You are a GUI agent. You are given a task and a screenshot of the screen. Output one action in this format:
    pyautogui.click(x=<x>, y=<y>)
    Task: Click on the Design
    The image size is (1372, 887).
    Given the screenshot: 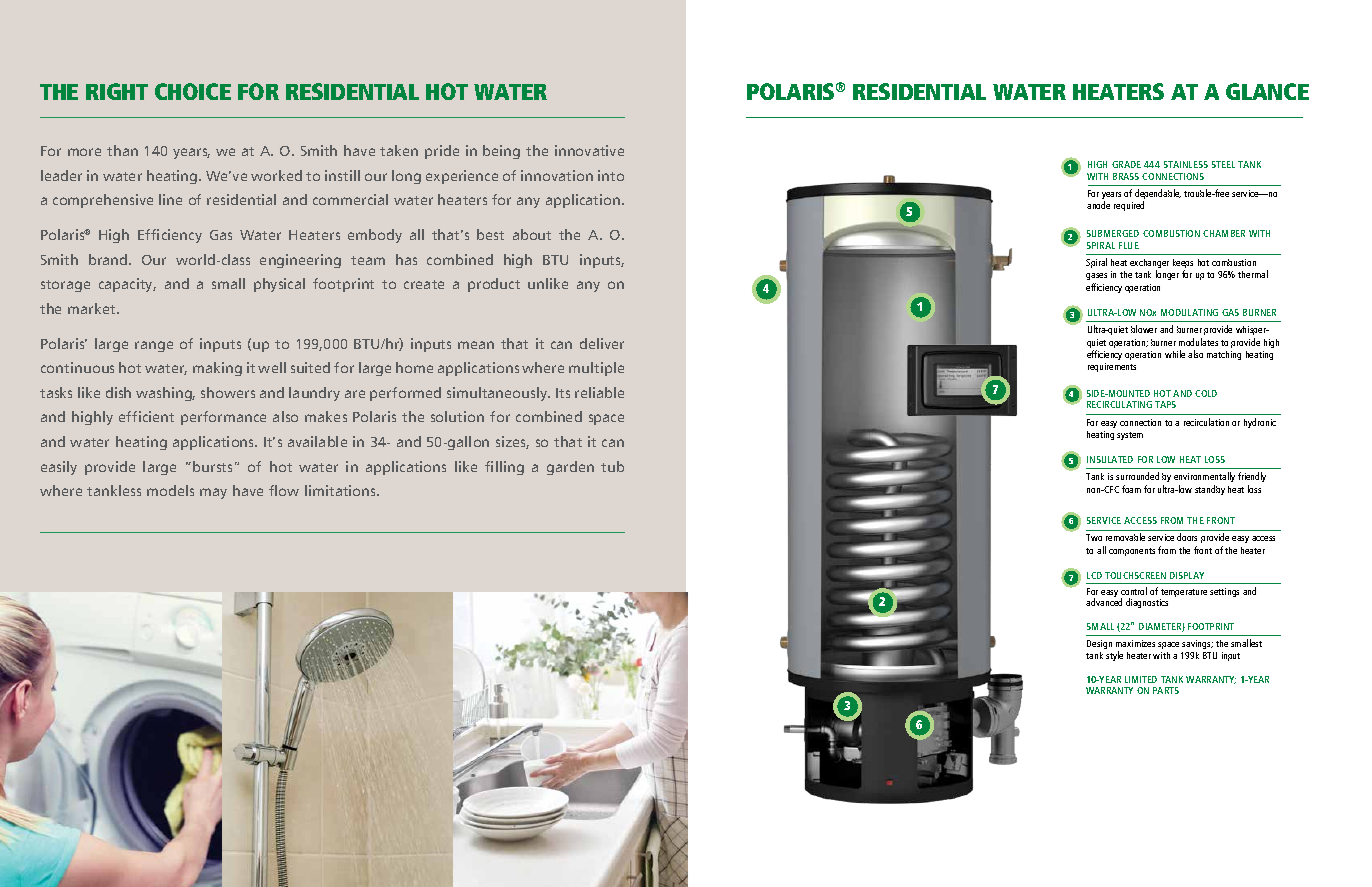 What is the action you would take?
    pyautogui.click(x=1099, y=644)
